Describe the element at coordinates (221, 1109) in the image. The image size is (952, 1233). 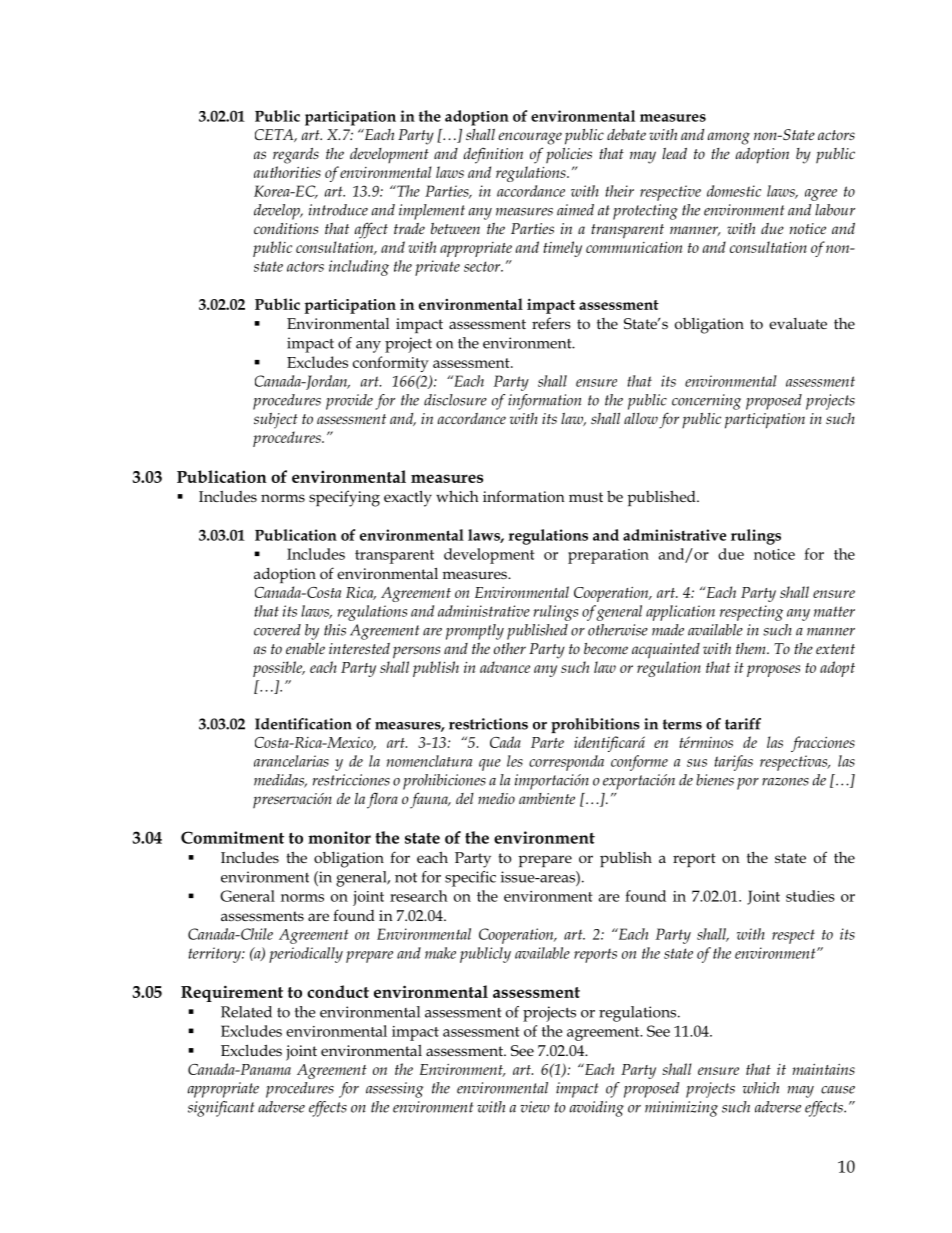
I see `significant` at that location.
